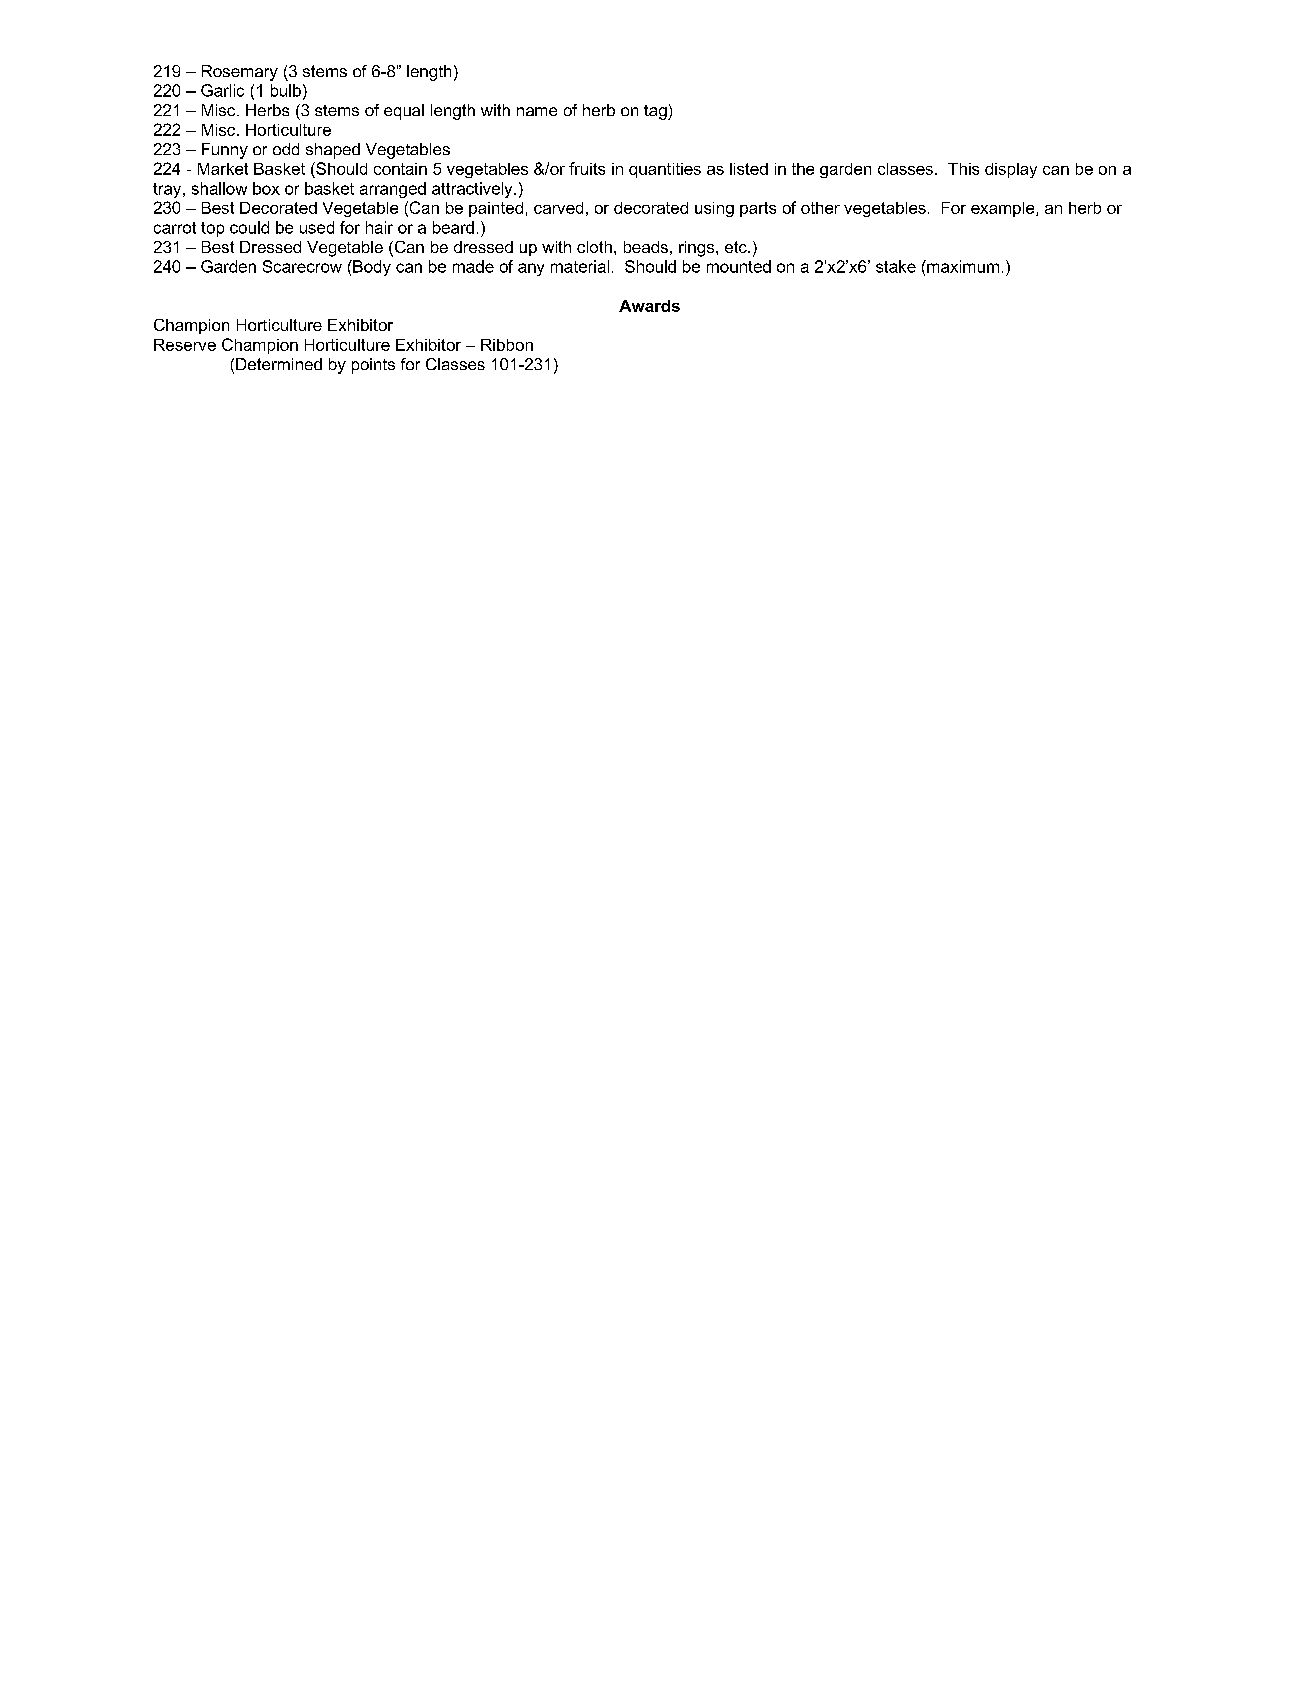  Describe the element at coordinates (558, 208) in the image. I see `carved` at that location.
